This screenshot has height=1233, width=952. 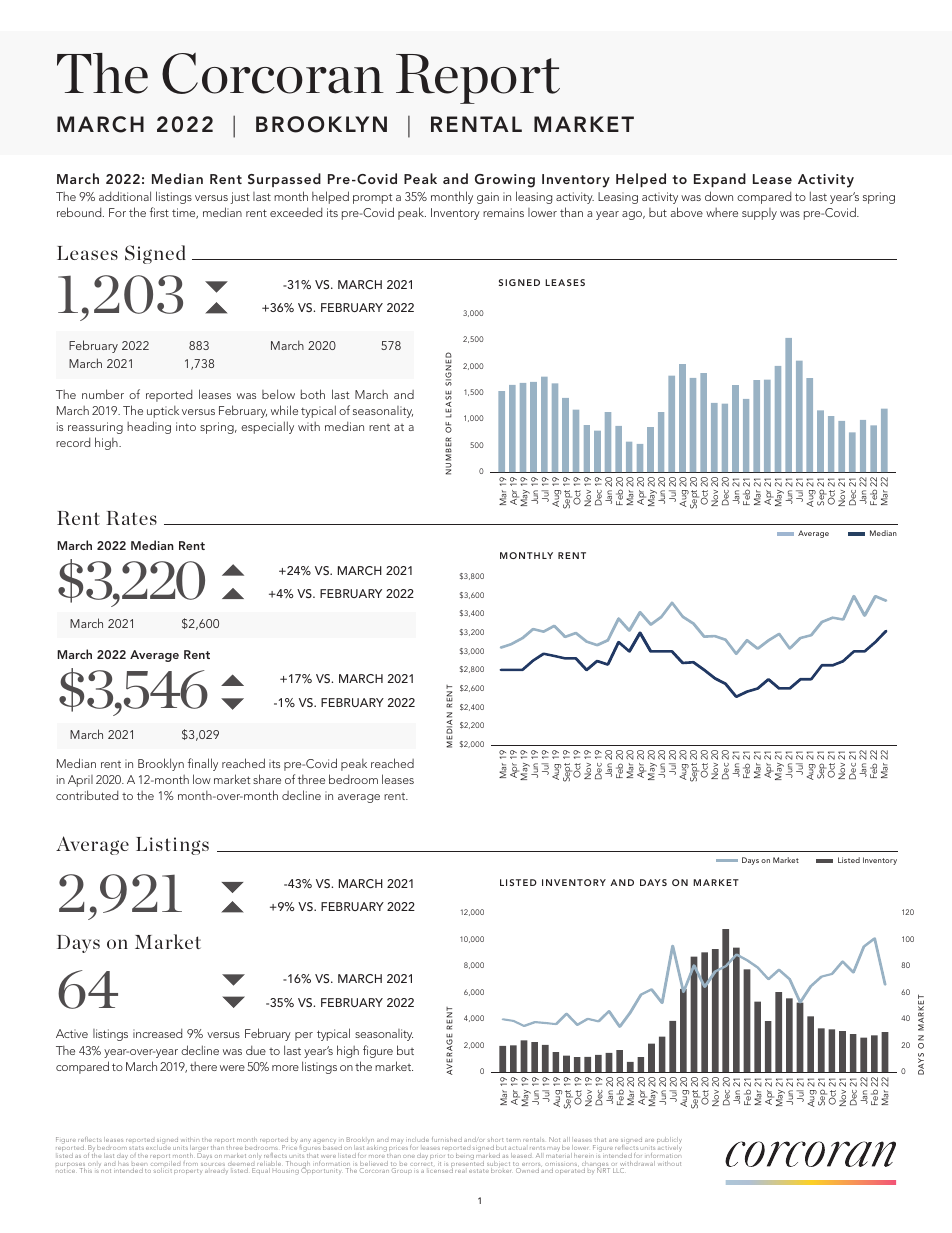 What do you see at coordinates (203, 764) in the screenshot?
I see `finally` at bounding box center [203, 764].
